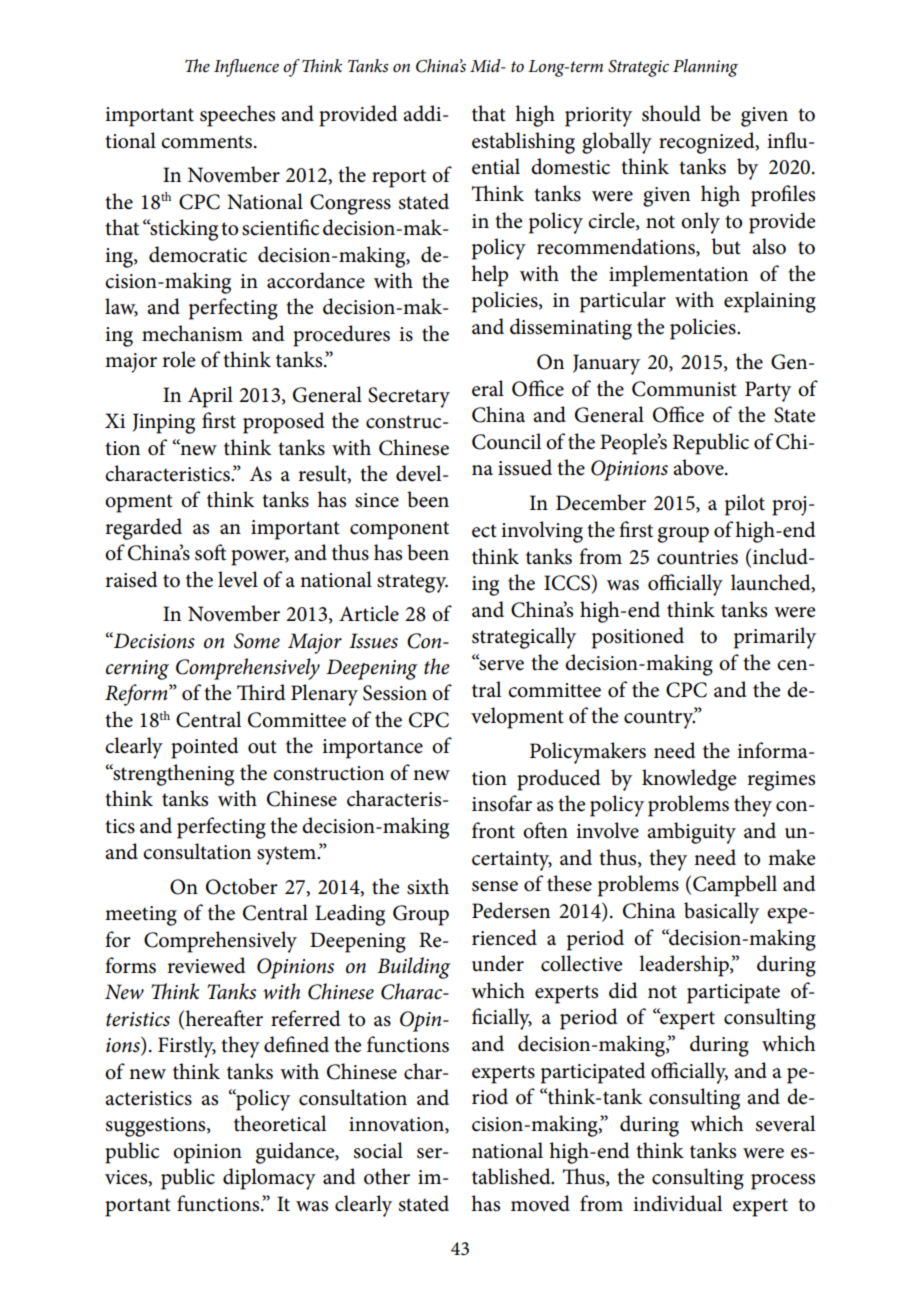 Image resolution: width=921 pixels, height=1316 pixels. Describe the element at coordinates (671, 113) in the page. I see `should` at that location.
